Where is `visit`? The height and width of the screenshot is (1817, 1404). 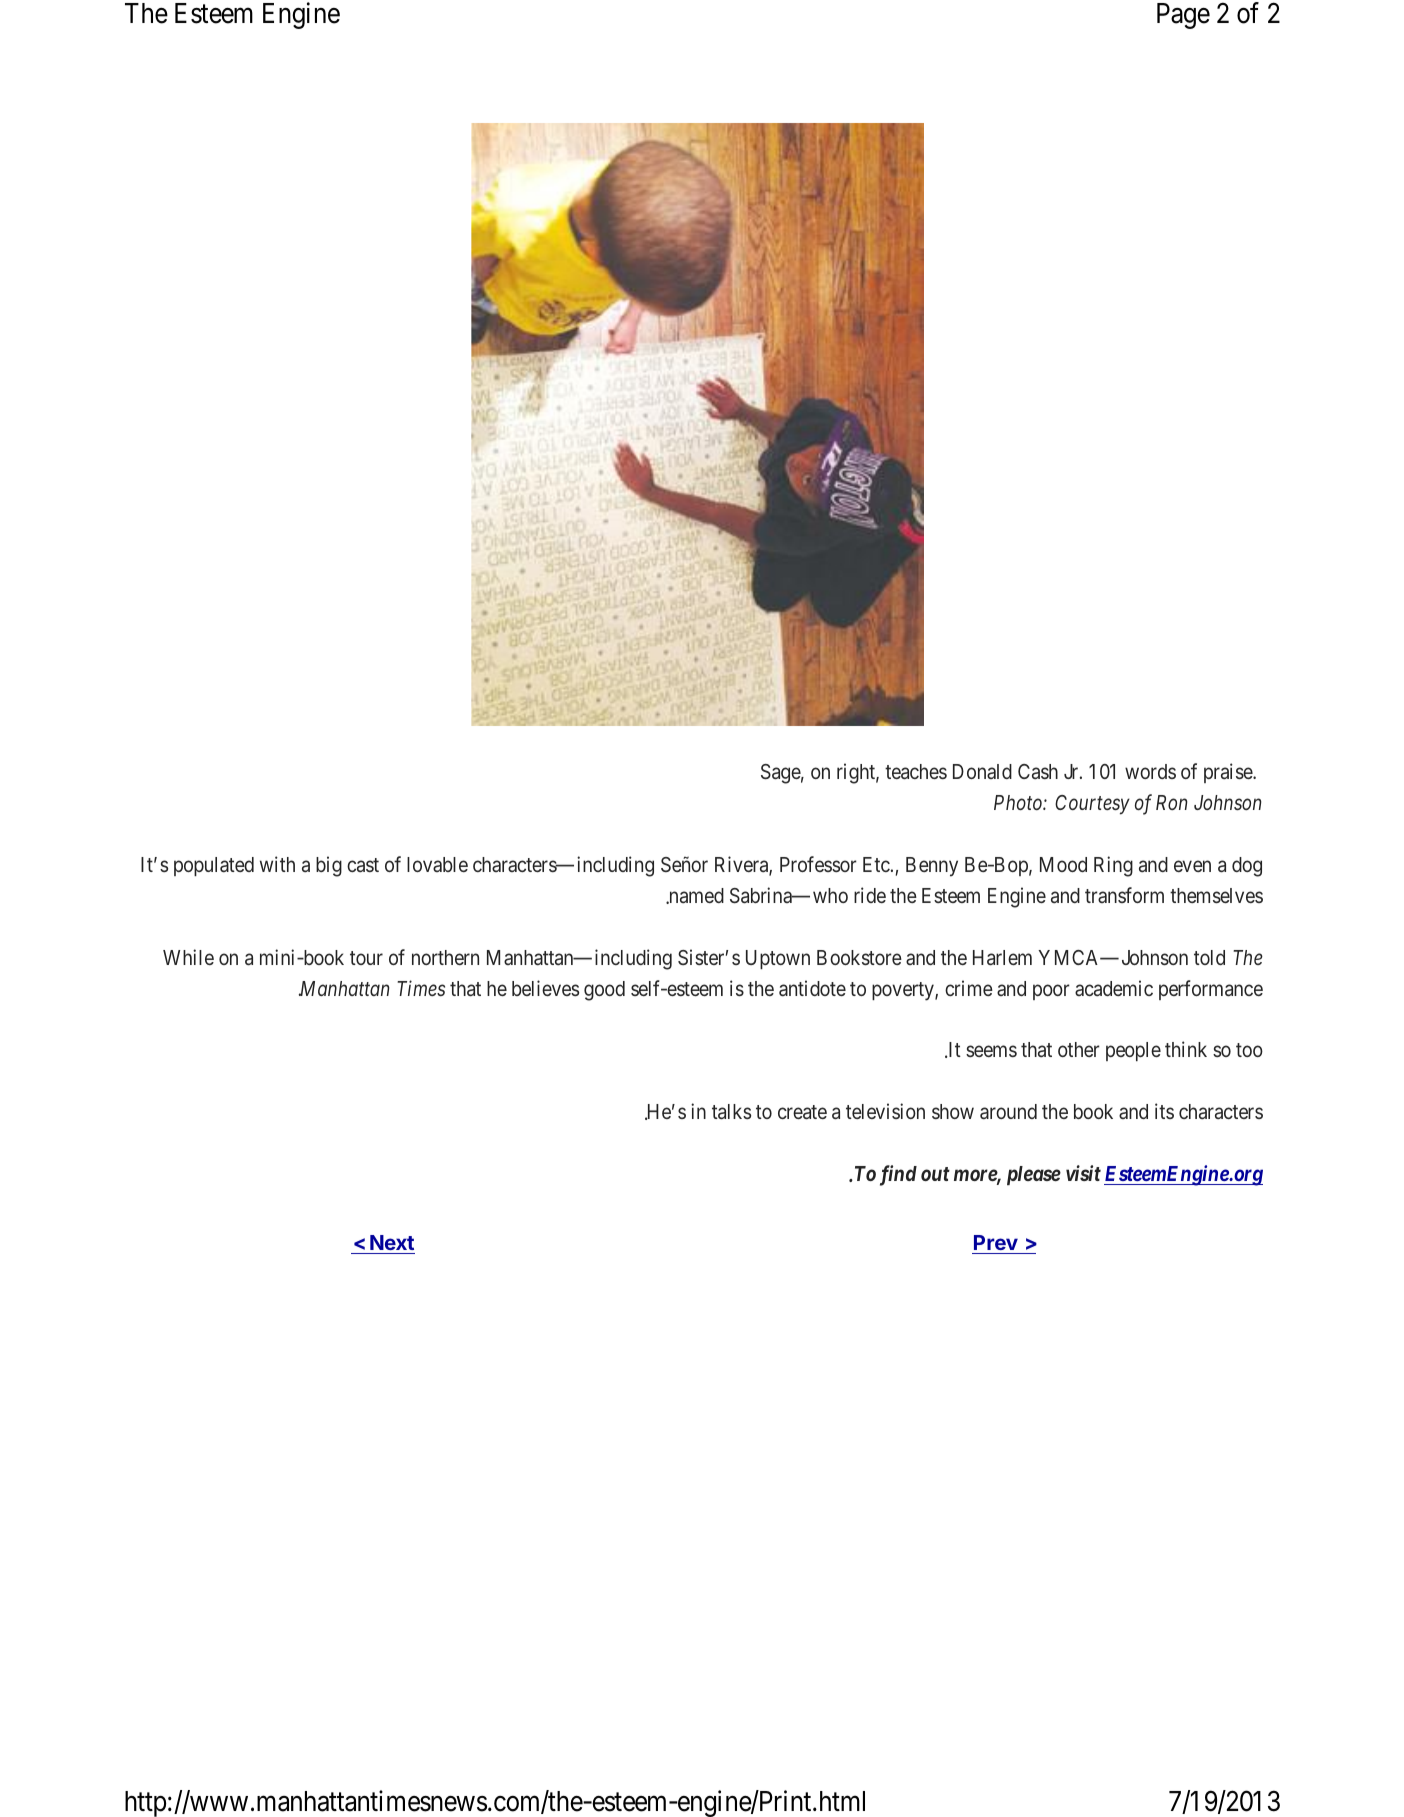 visit is located at coordinates (1083, 1173).
